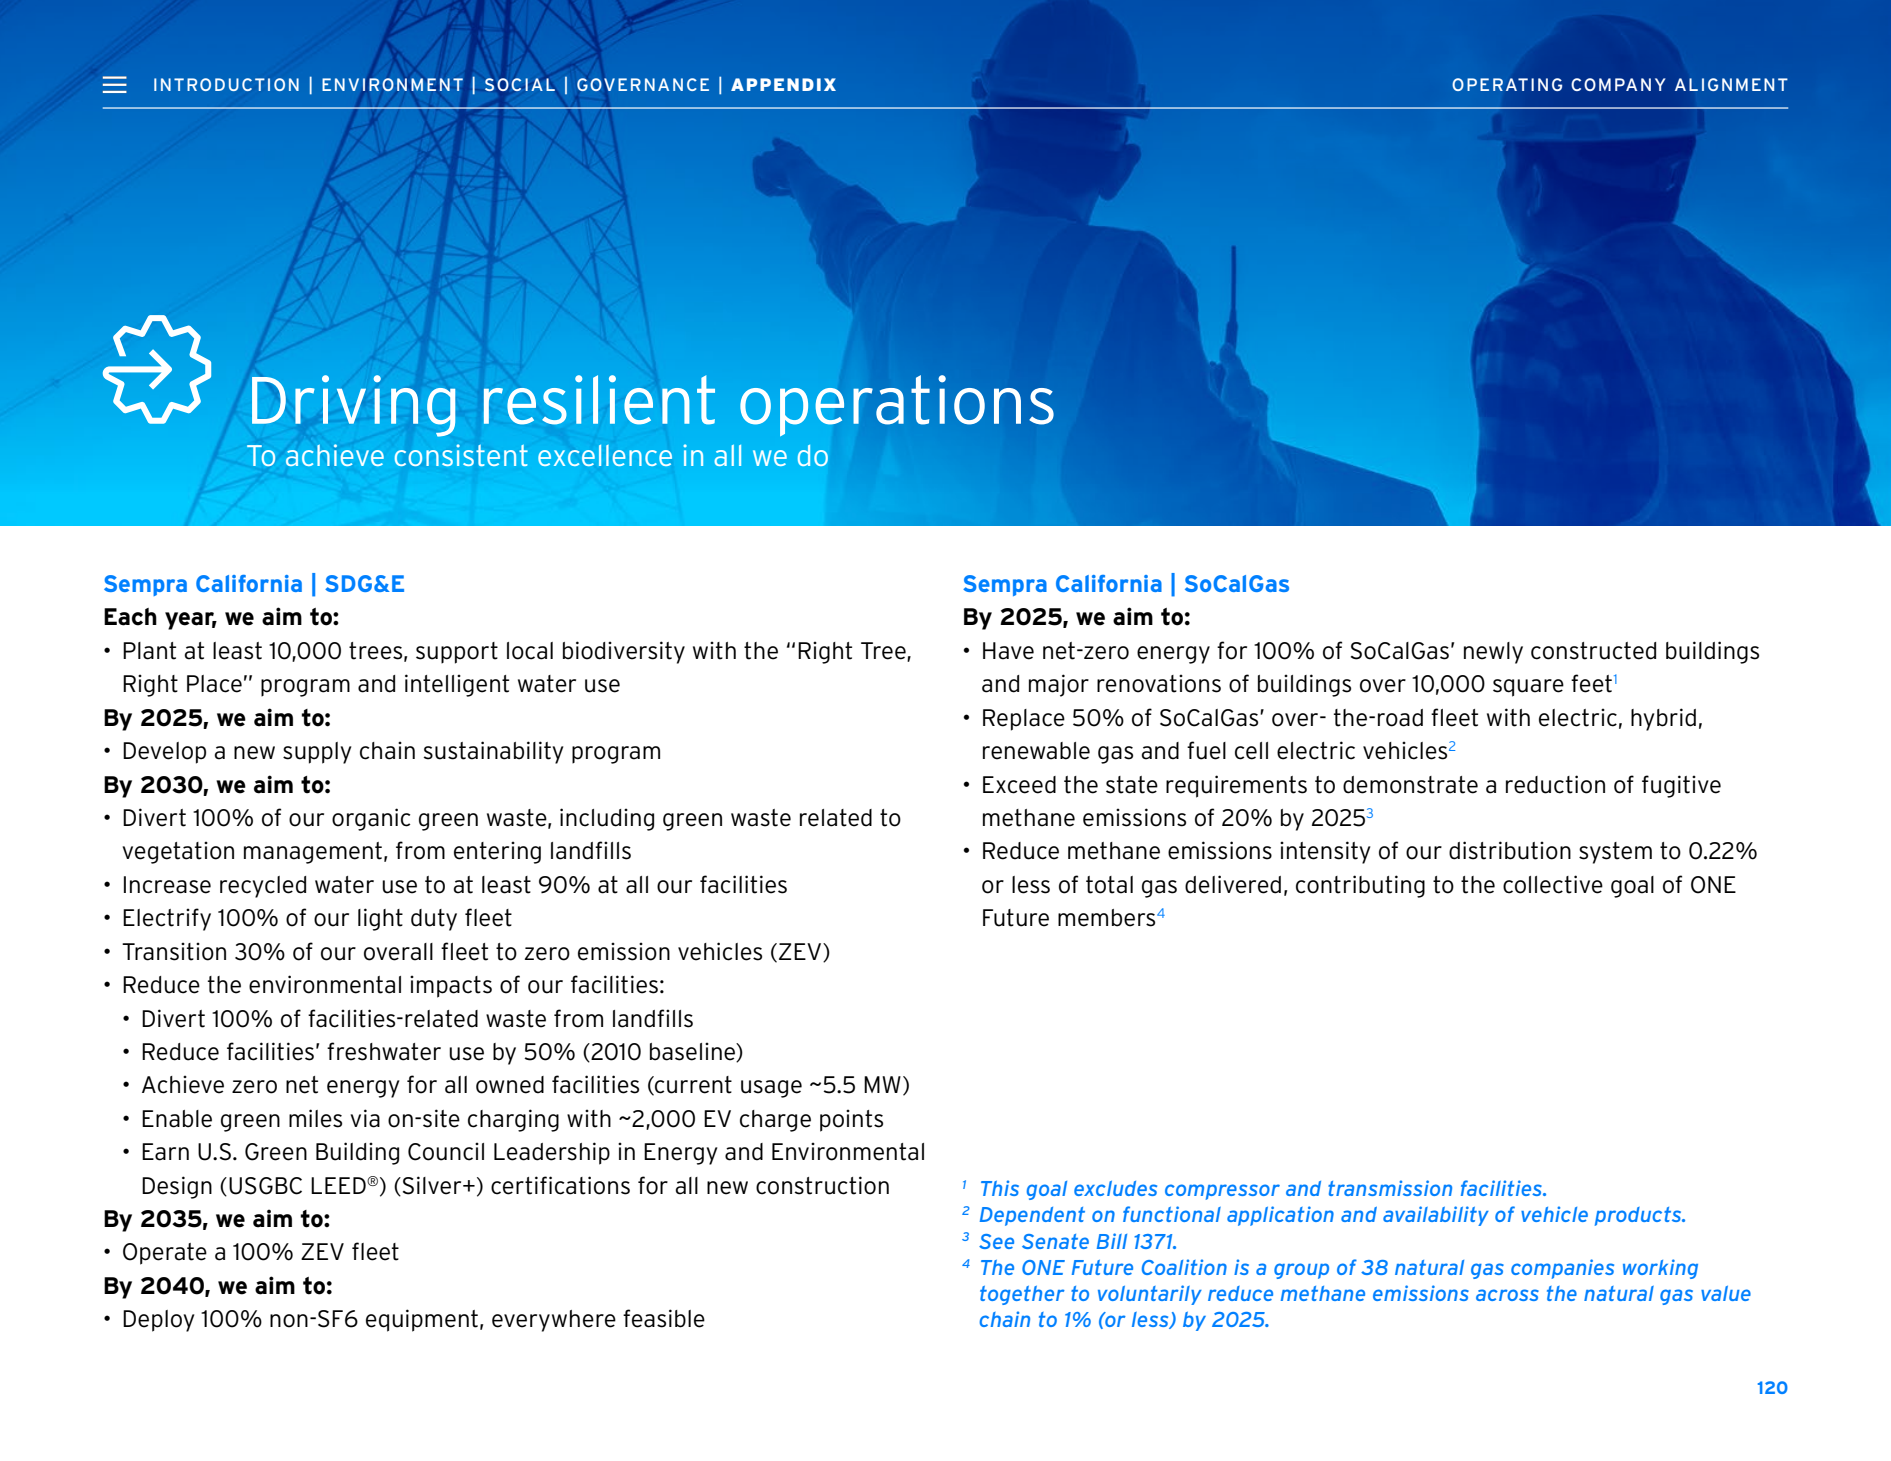 The height and width of the screenshot is (1461, 1891). Describe the element at coordinates (422, 1320) in the screenshot. I see `equipment` at that location.
